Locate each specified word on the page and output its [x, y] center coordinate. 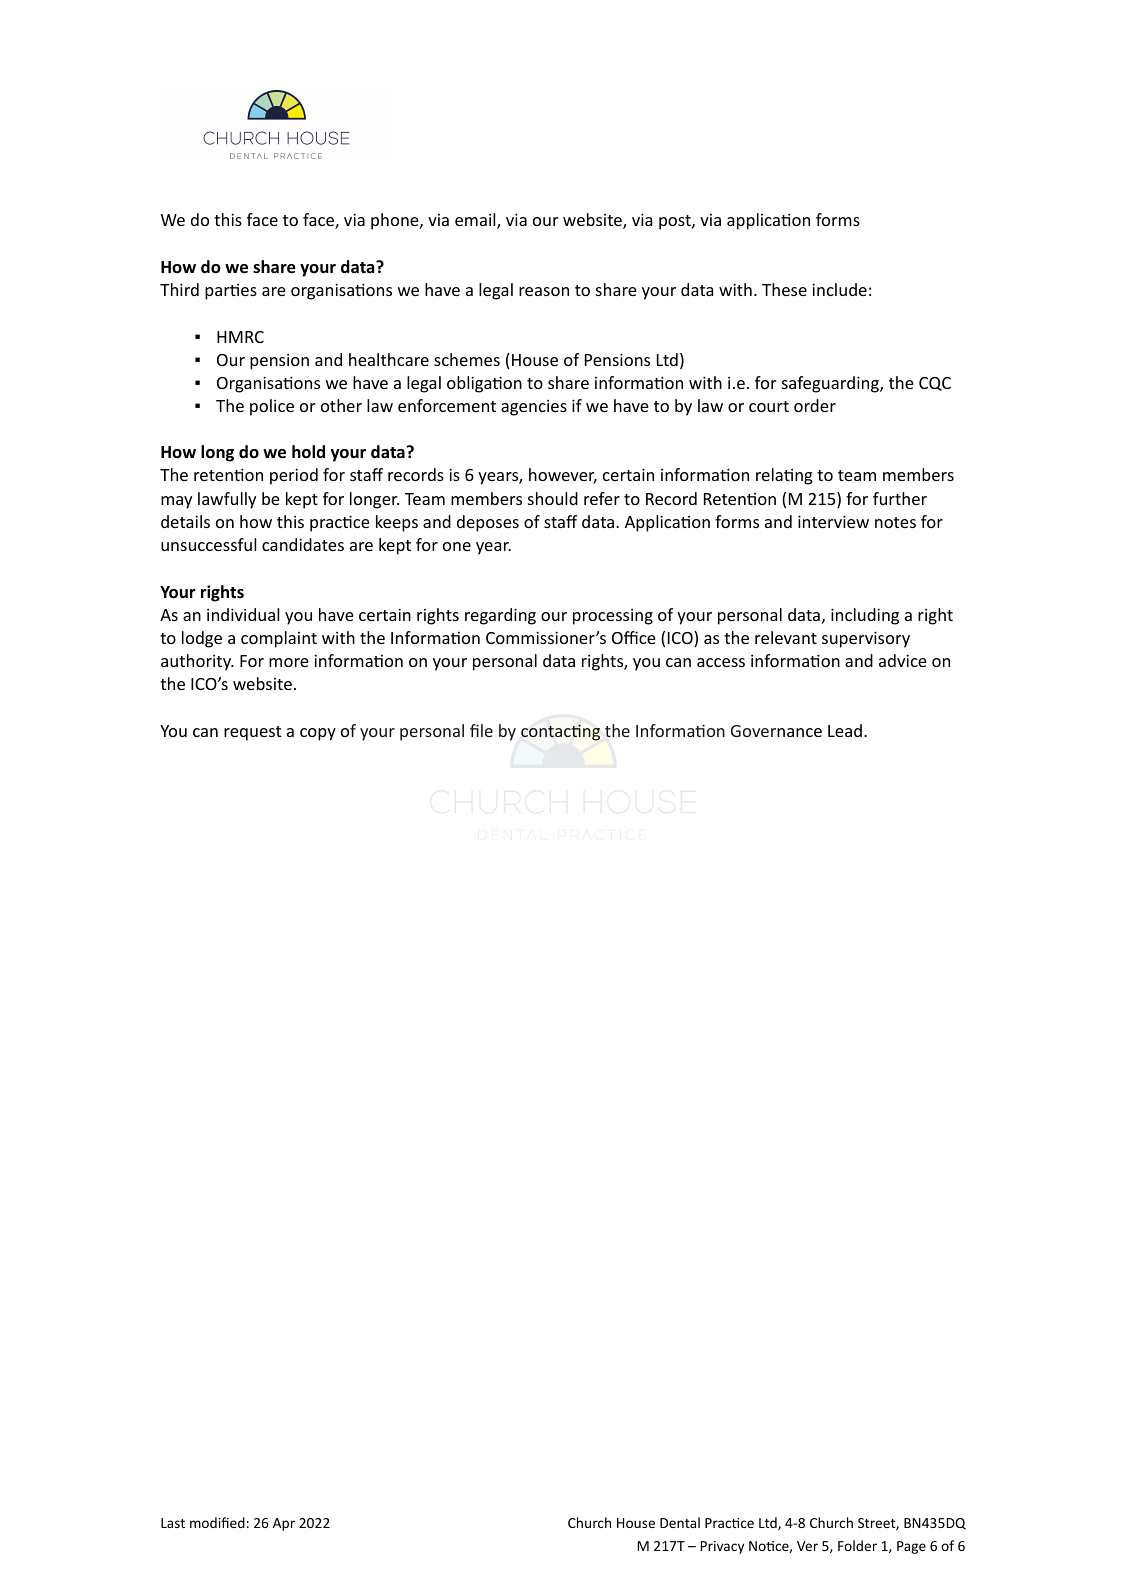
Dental [680, 1522]
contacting [560, 732]
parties [231, 292]
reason [544, 291]
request [252, 733]
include [839, 289]
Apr [284, 1524]
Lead [845, 730]
